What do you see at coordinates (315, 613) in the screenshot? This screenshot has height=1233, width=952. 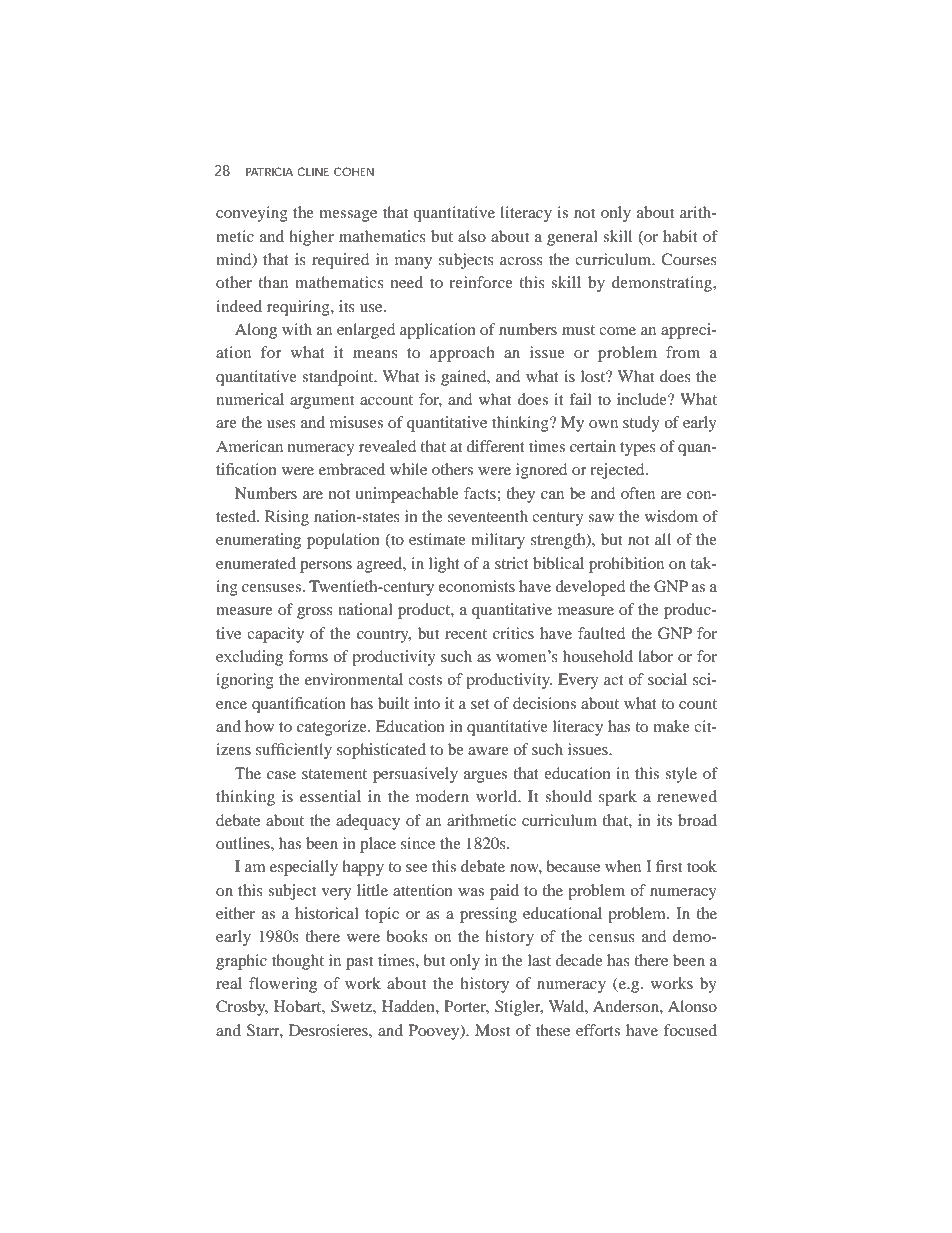 I see `gross` at bounding box center [315, 613].
